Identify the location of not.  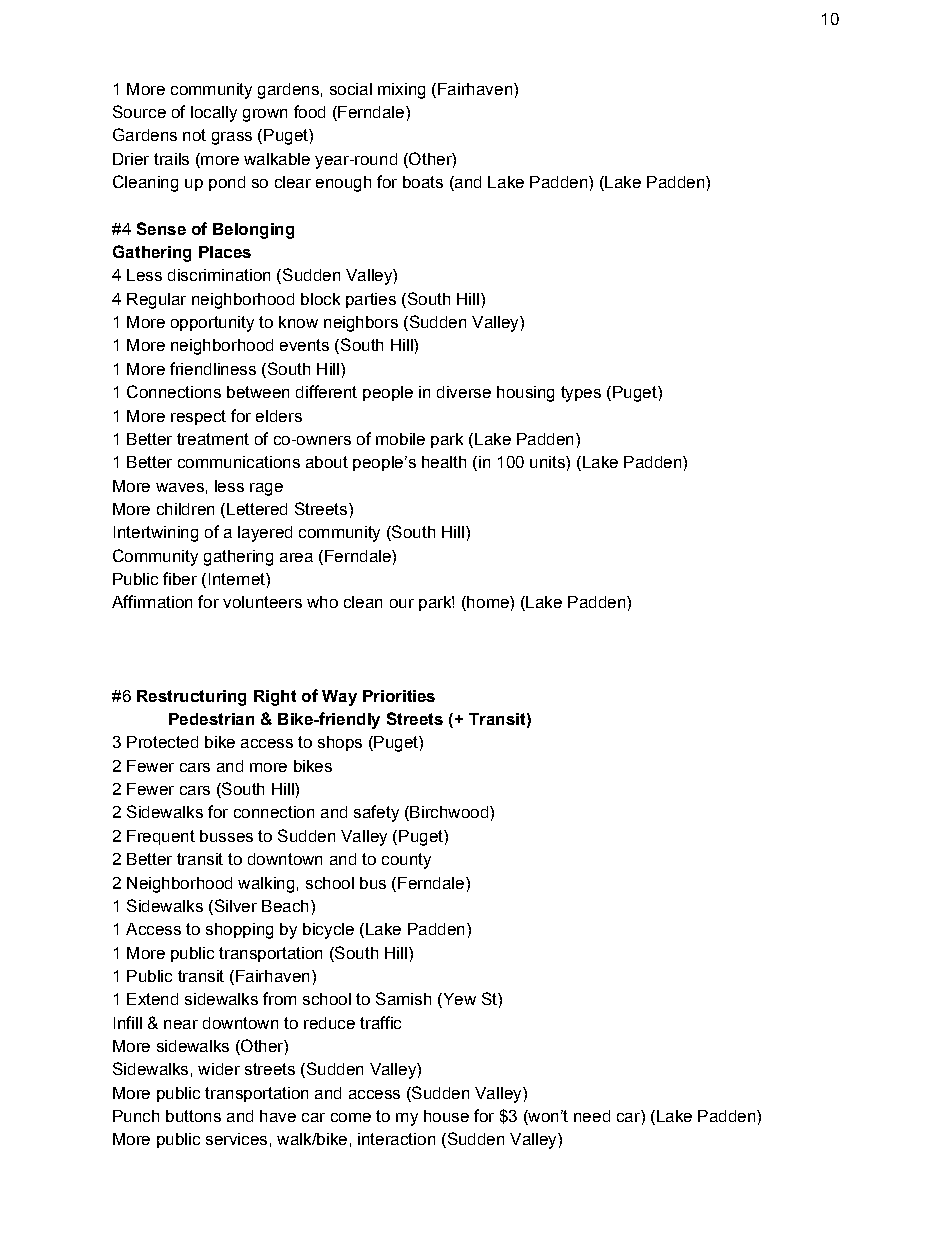
(194, 135).
